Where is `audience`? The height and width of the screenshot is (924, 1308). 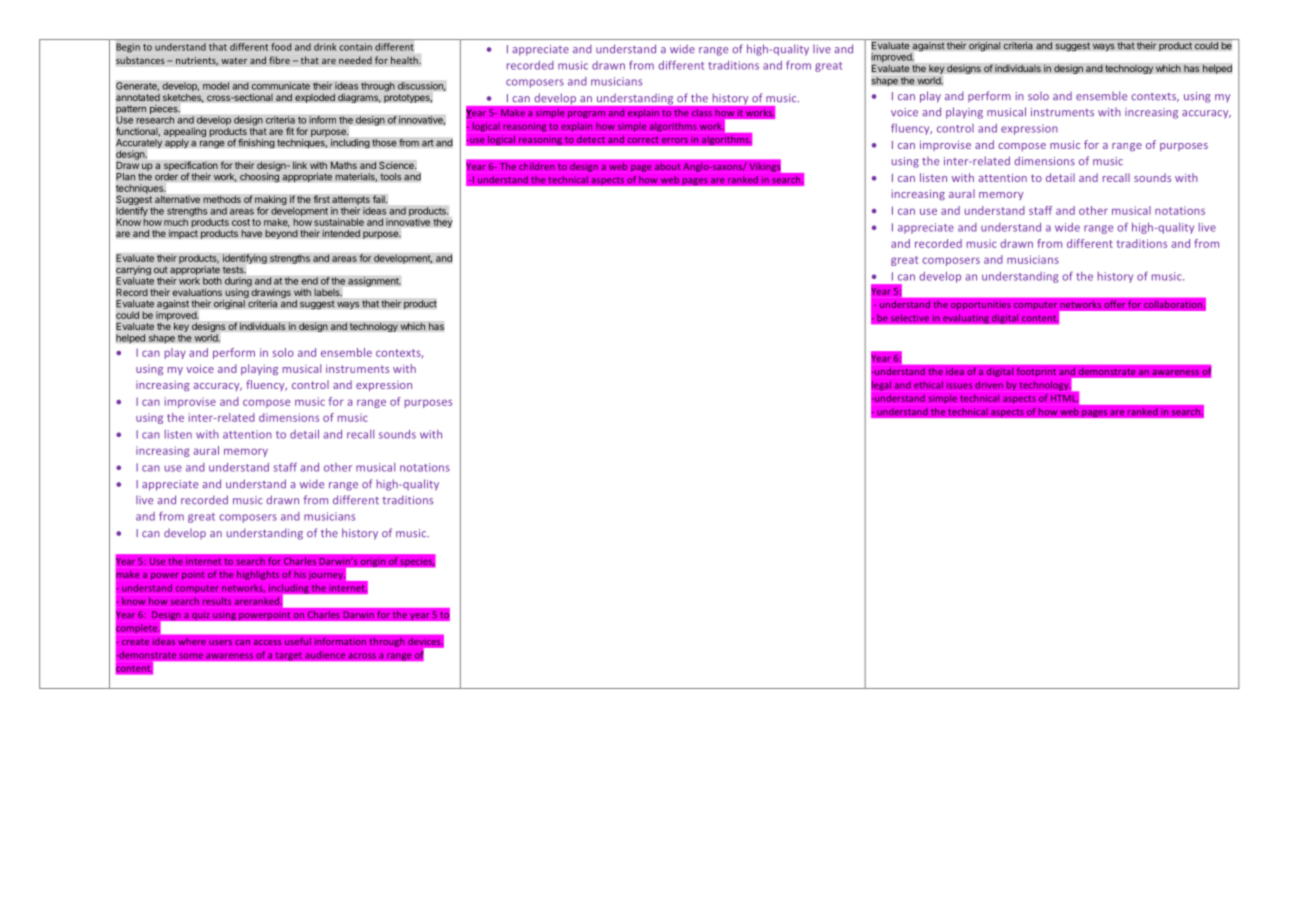
audience is located at coordinates (325, 655).
